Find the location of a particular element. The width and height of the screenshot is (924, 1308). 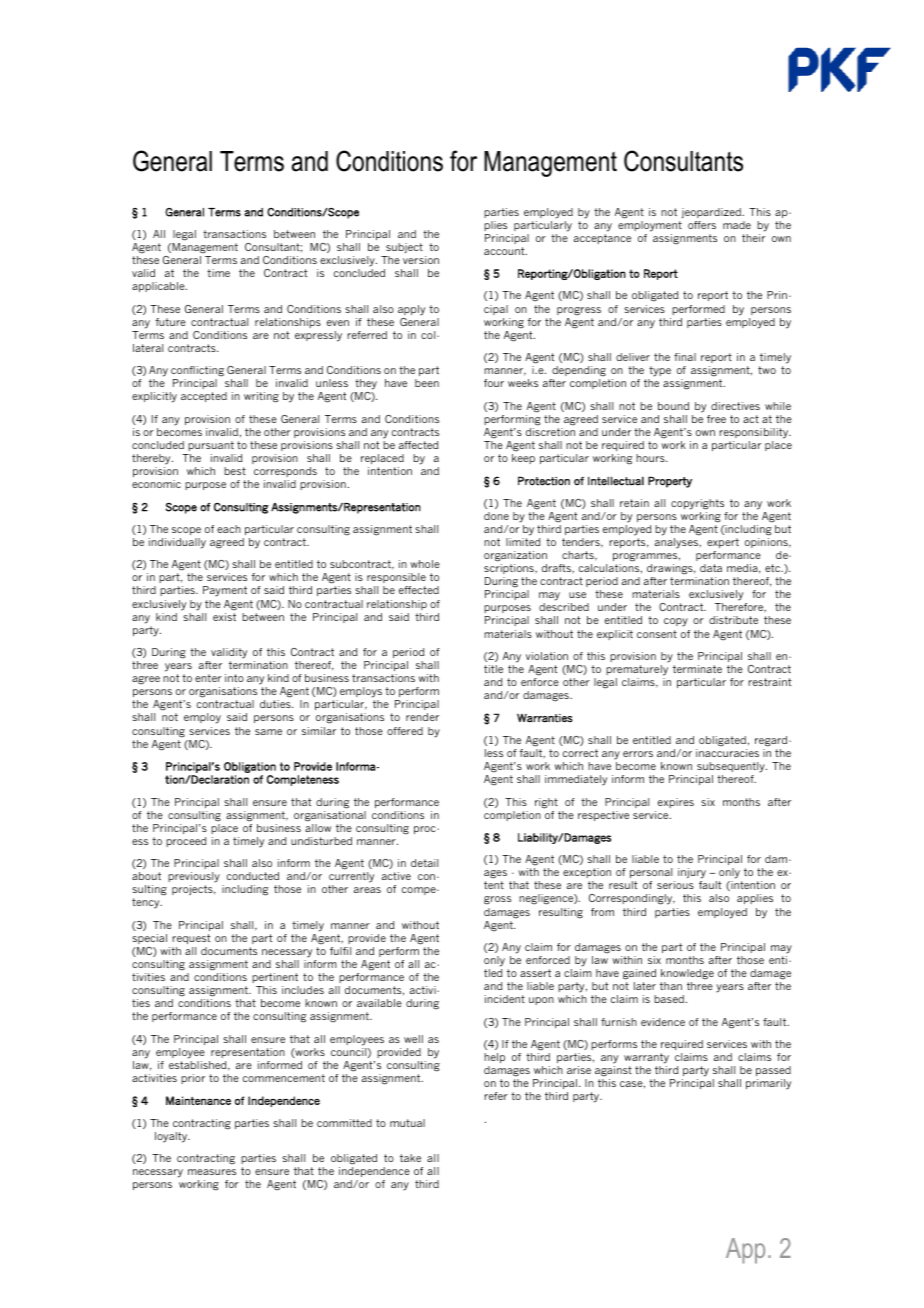

offers is located at coordinates (702, 225).
